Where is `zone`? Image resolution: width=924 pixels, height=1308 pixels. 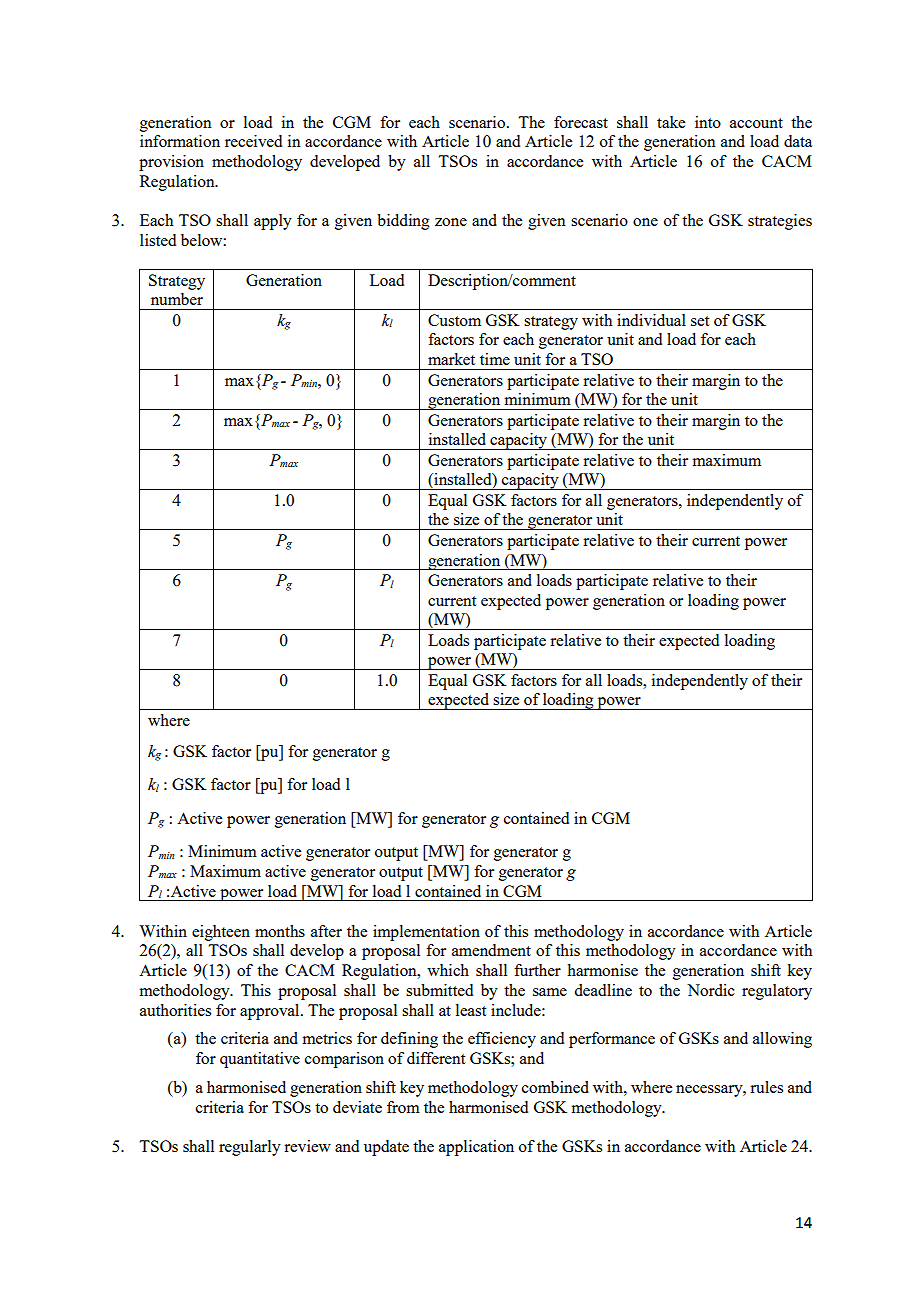
zone is located at coordinates (451, 222).
